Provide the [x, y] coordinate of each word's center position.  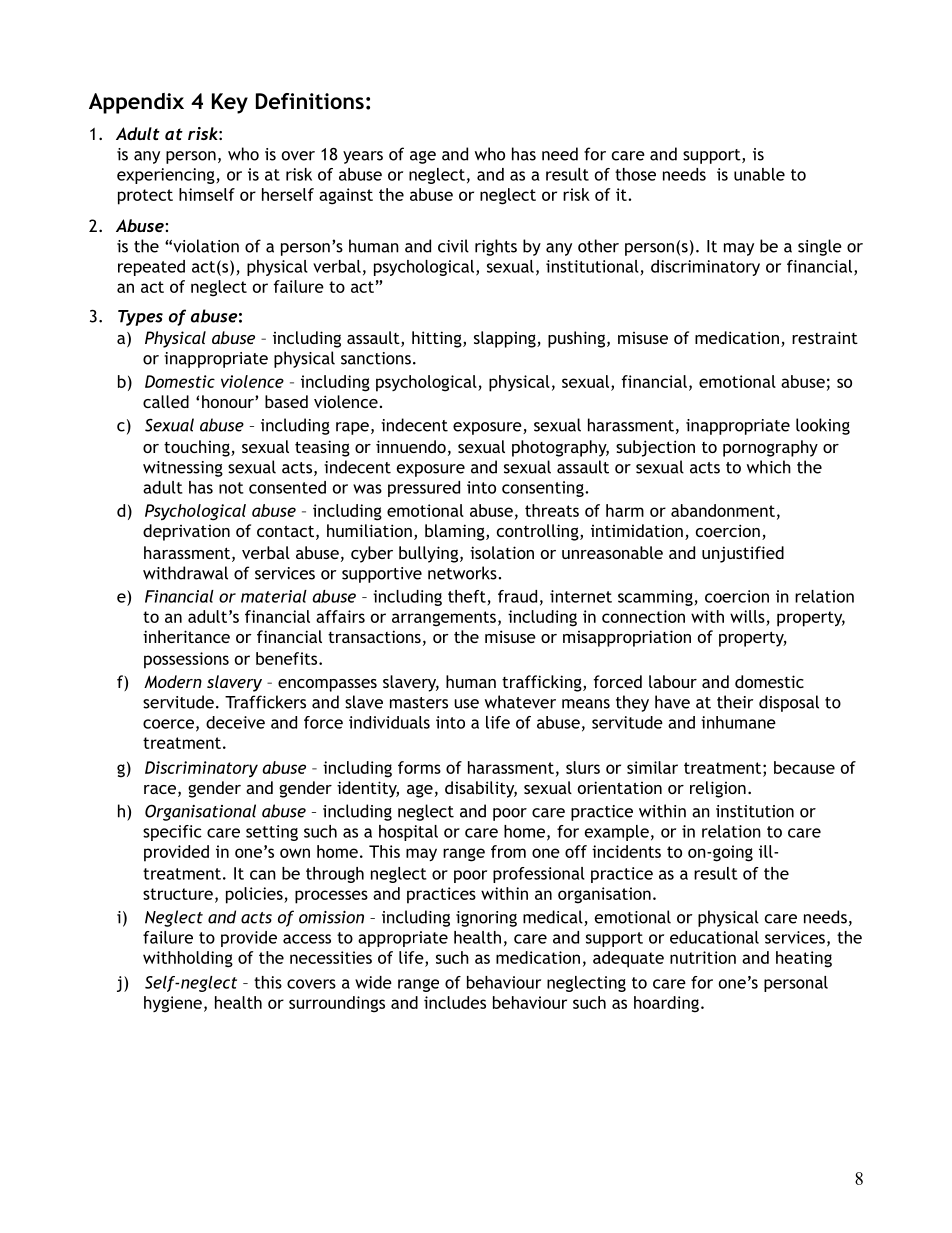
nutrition [703, 957]
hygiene [173, 1004]
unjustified [743, 554]
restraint [825, 337]
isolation [502, 552]
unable [759, 174]
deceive [235, 722]
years [363, 157]
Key [230, 103]
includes [455, 1002]
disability [481, 789]
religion [718, 789]
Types [140, 318]
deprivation [186, 532]
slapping [506, 339]
